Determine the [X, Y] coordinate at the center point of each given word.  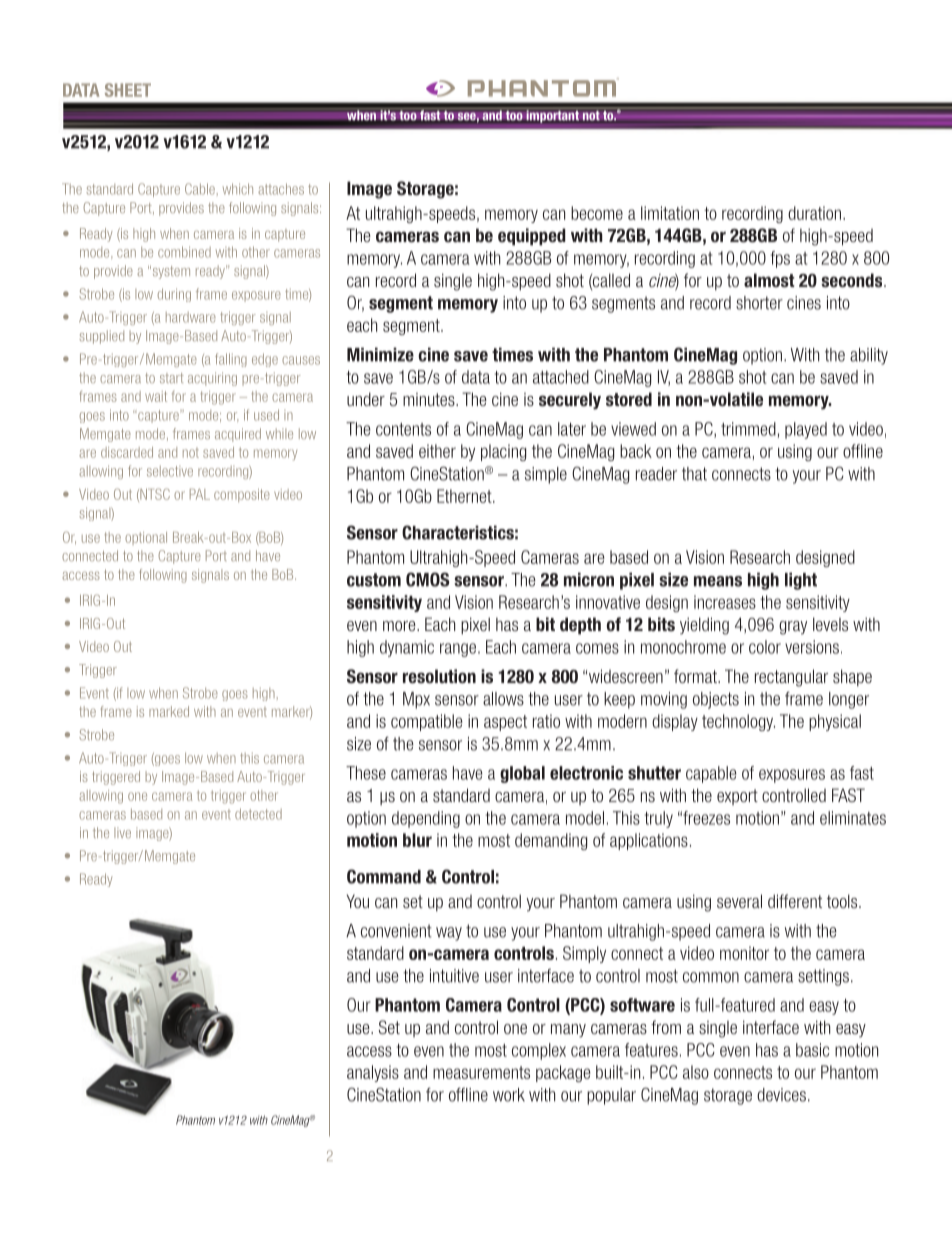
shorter [759, 303]
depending [426, 819]
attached [561, 377]
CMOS [428, 579]
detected [258, 814]
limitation [670, 213]
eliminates [853, 818]
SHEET [128, 90]
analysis [373, 1073]
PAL [200, 494]
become [597, 213]
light [801, 581]
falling [231, 360]
